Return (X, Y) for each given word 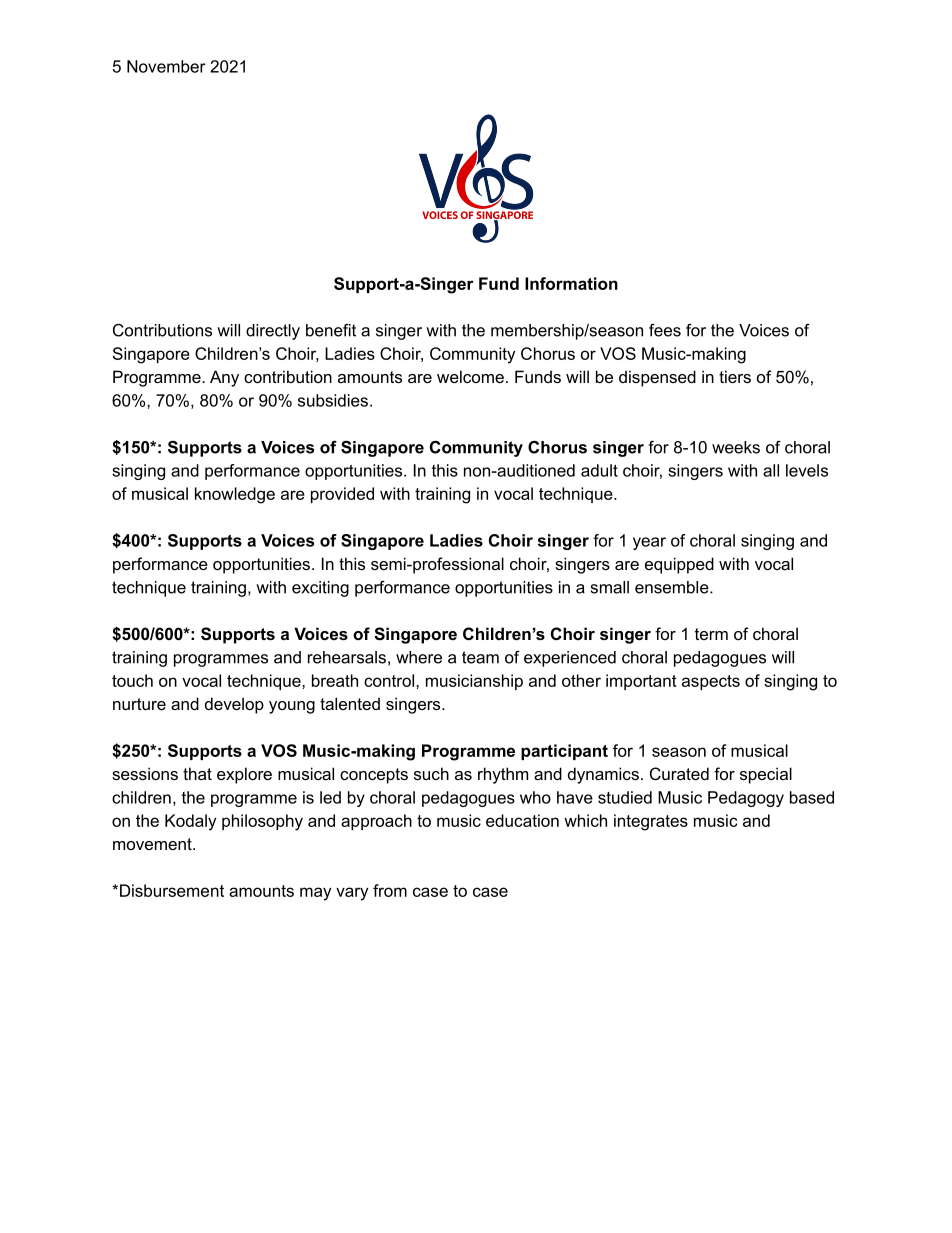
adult (599, 470)
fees (665, 330)
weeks (736, 447)
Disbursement (172, 890)
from (390, 890)
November (166, 66)
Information (571, 283)
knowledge (235, 495)
